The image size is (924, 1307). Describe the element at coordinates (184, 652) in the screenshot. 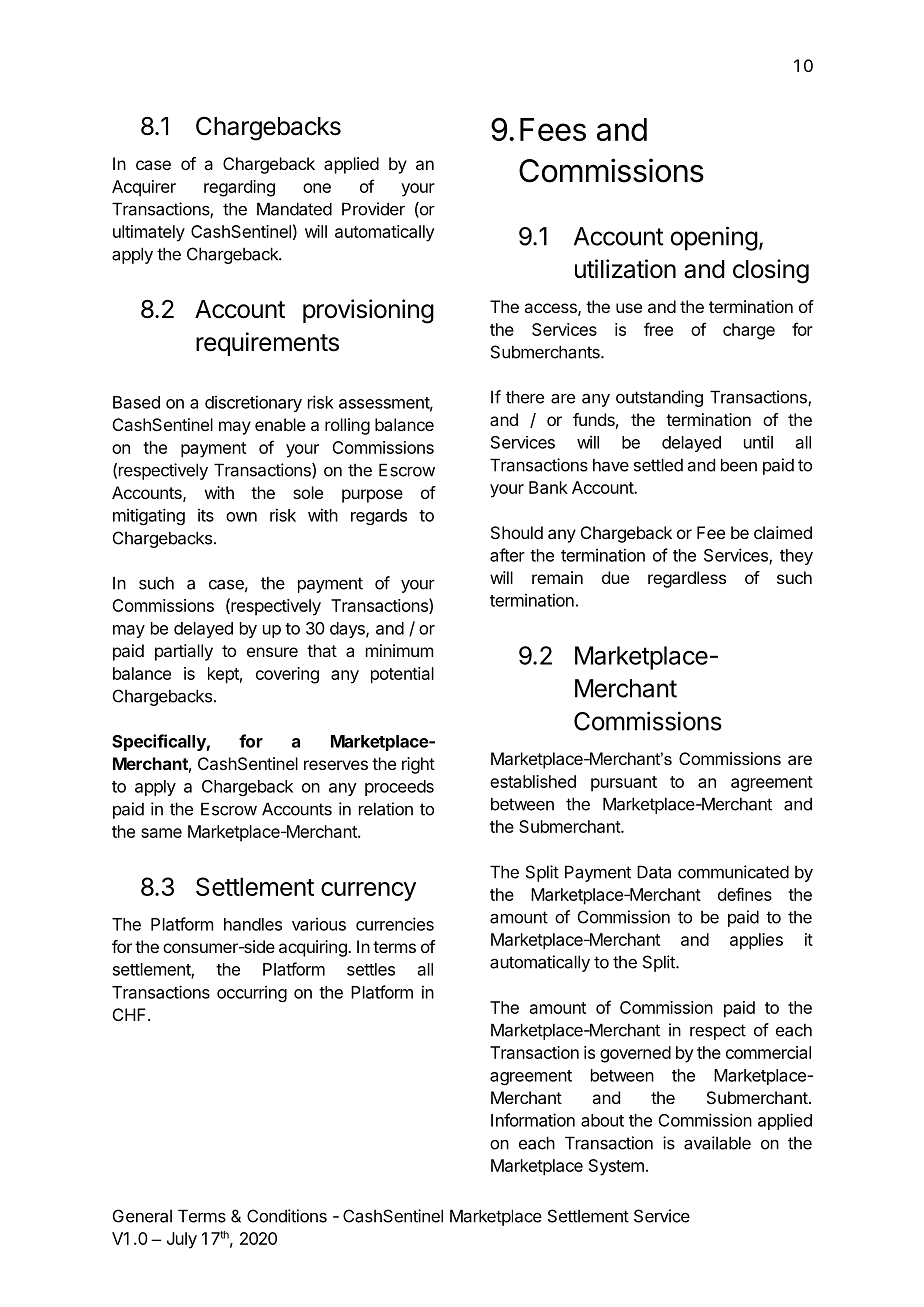

I see `partially` at that location.
